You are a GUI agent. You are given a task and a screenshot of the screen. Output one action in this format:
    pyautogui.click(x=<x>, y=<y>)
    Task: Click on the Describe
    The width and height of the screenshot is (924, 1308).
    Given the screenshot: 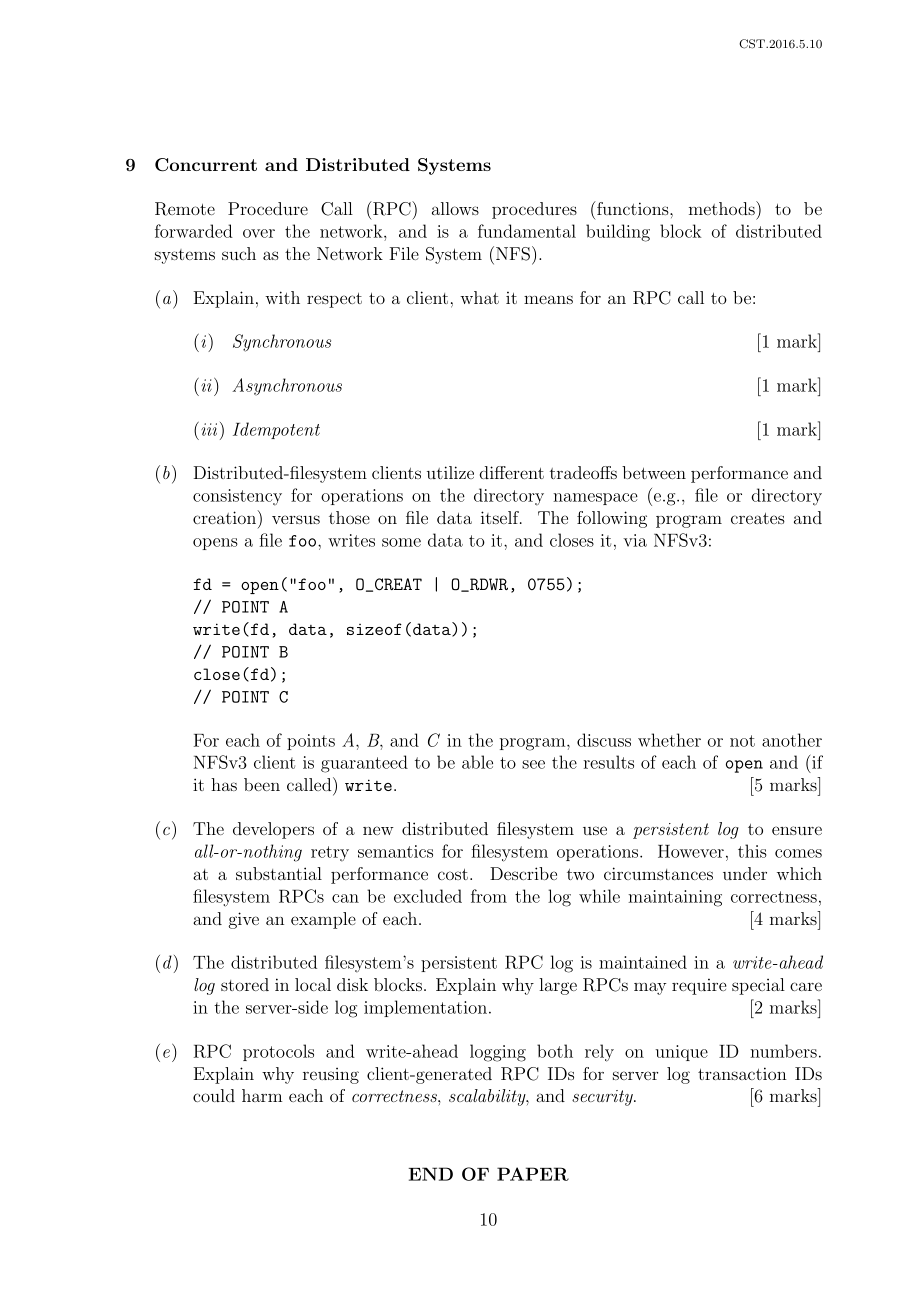 What is the action you would take?
    pyautogui.click(x=523, y=873)
